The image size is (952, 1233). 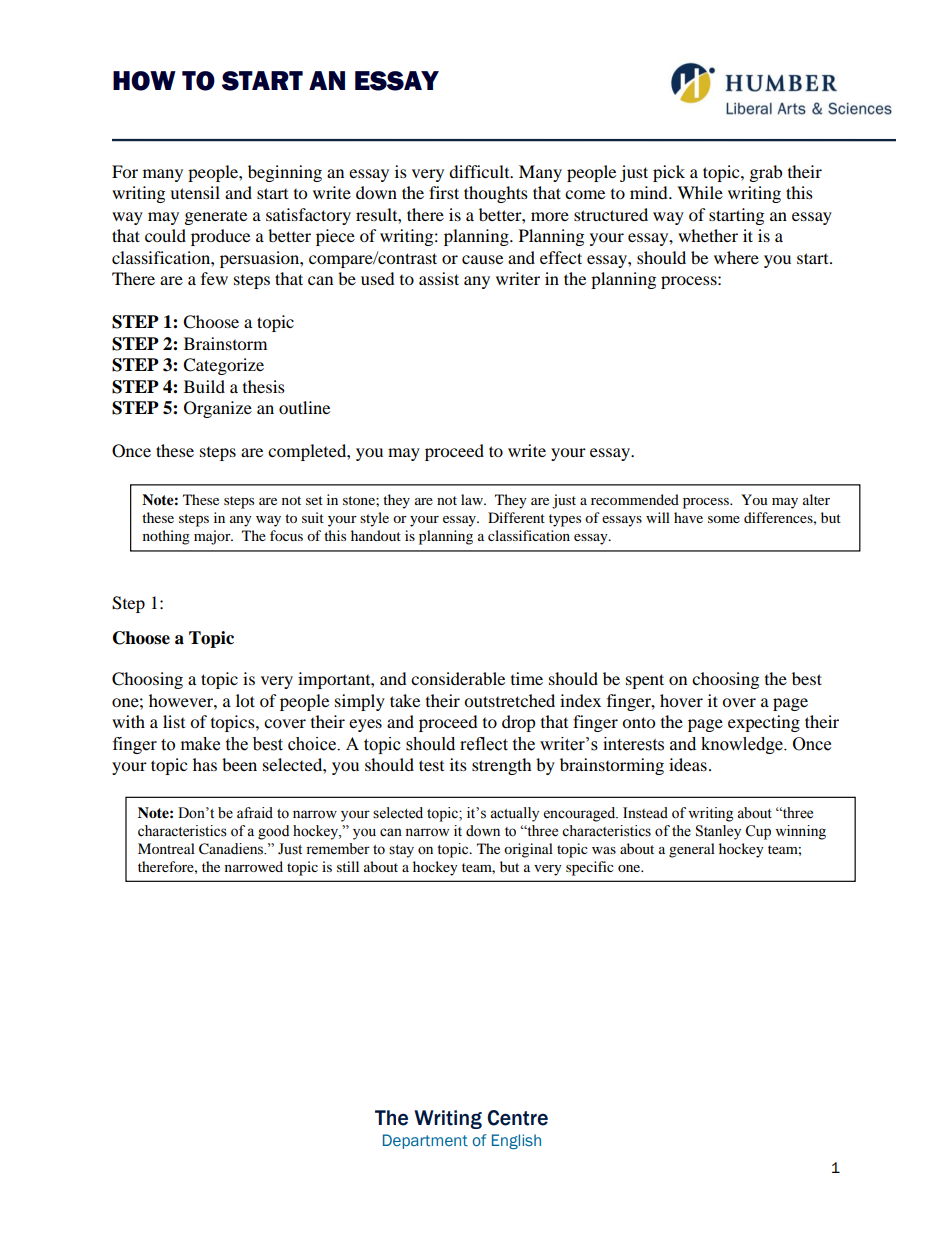 I want to click on Montreal, so click(x=166, y=848).
